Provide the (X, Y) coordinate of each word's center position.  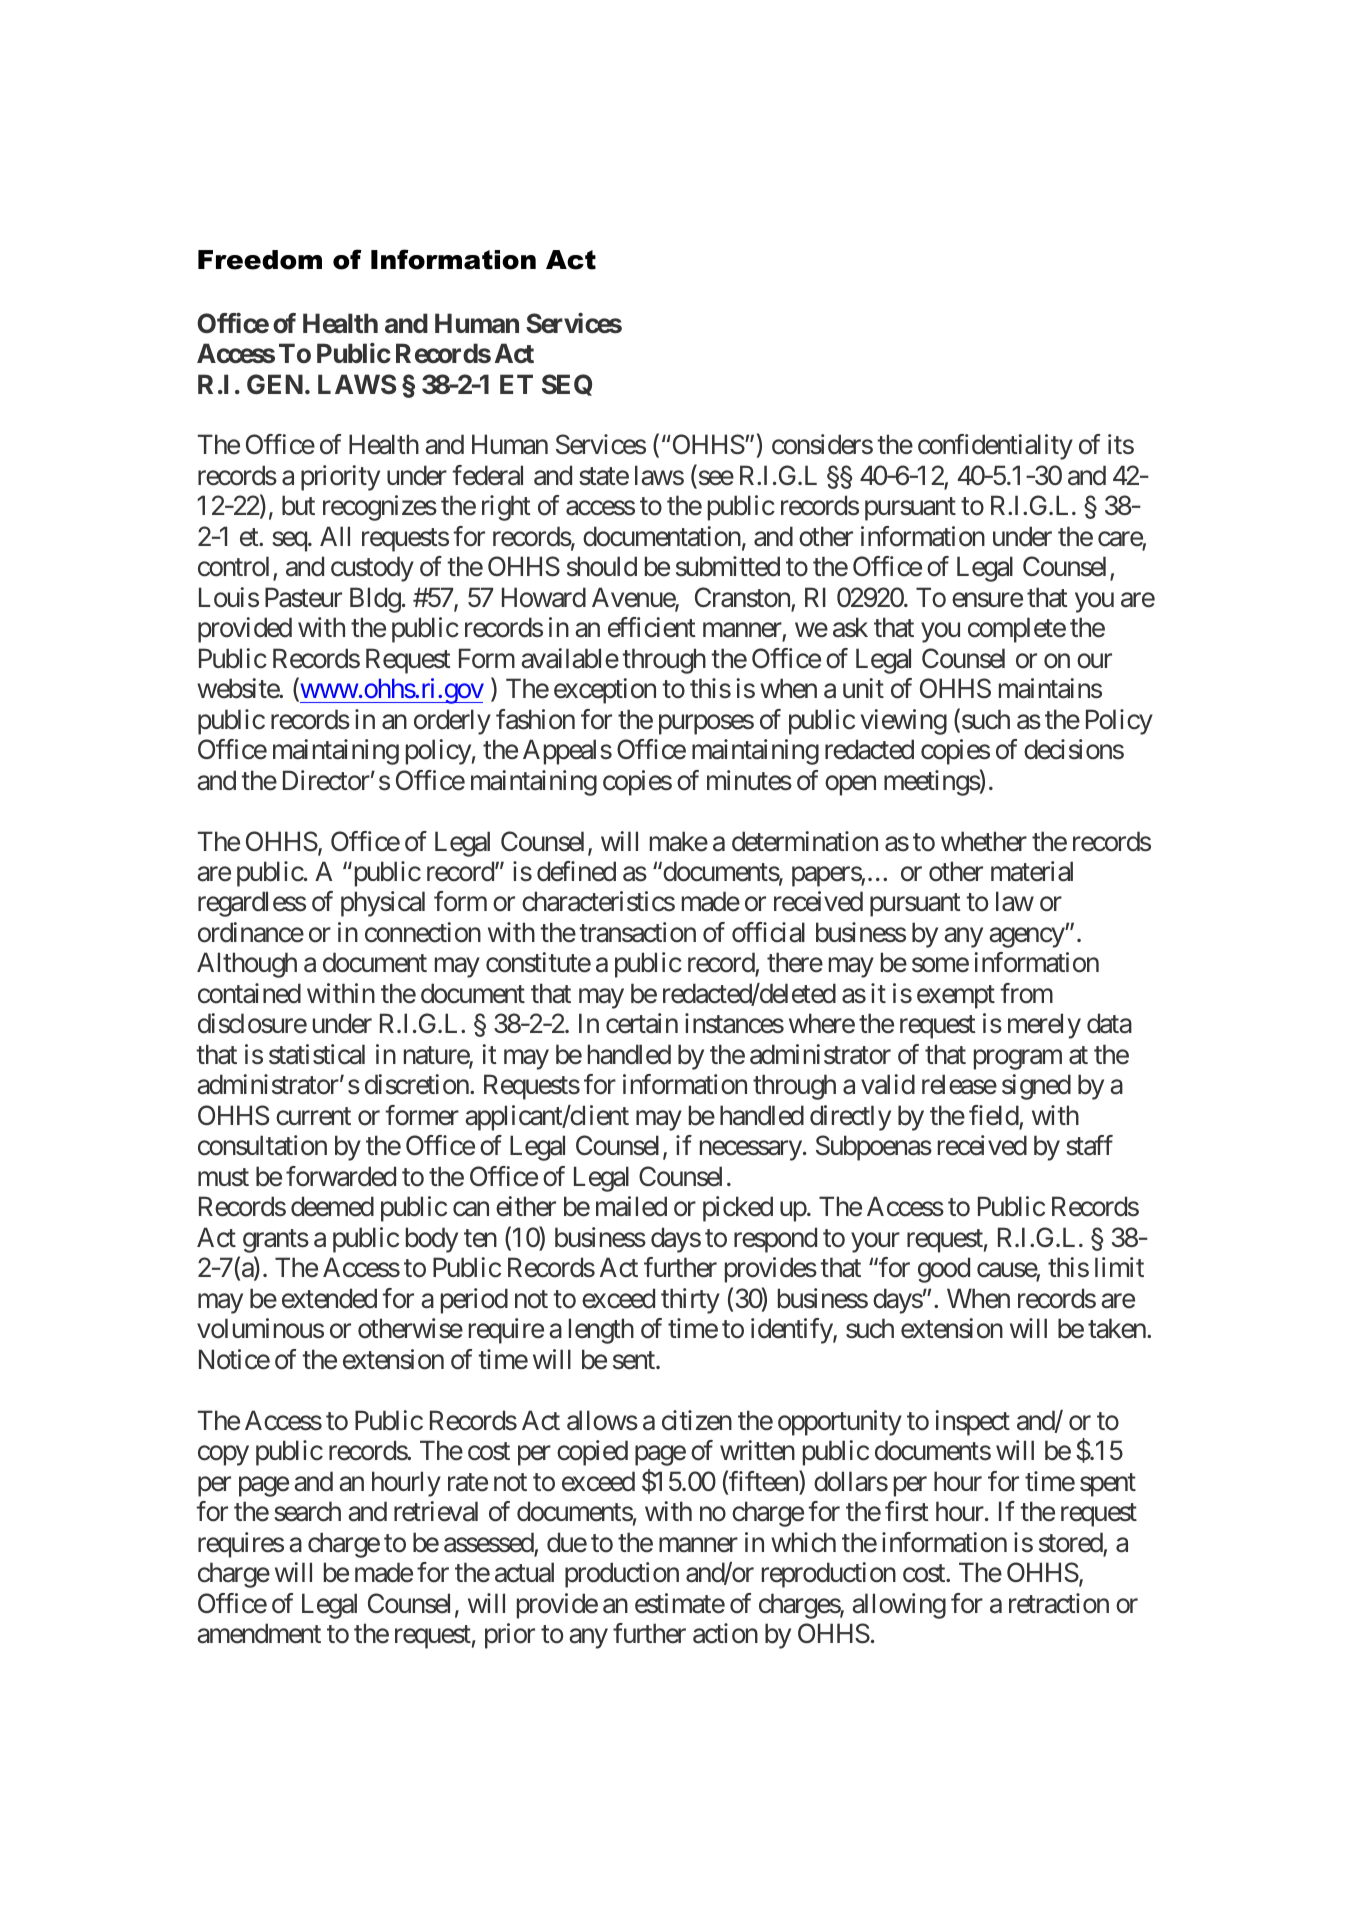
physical (383, 904)
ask (850, 627)
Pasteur (303, 597)
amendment (259, 1633)
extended (329, 1298)
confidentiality (995, 447)
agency (1027, 938)
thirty (690, 1301)
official (768, 932)
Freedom (260, 260)
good (944, 1270)
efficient (652, 627)
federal (487, 475)
